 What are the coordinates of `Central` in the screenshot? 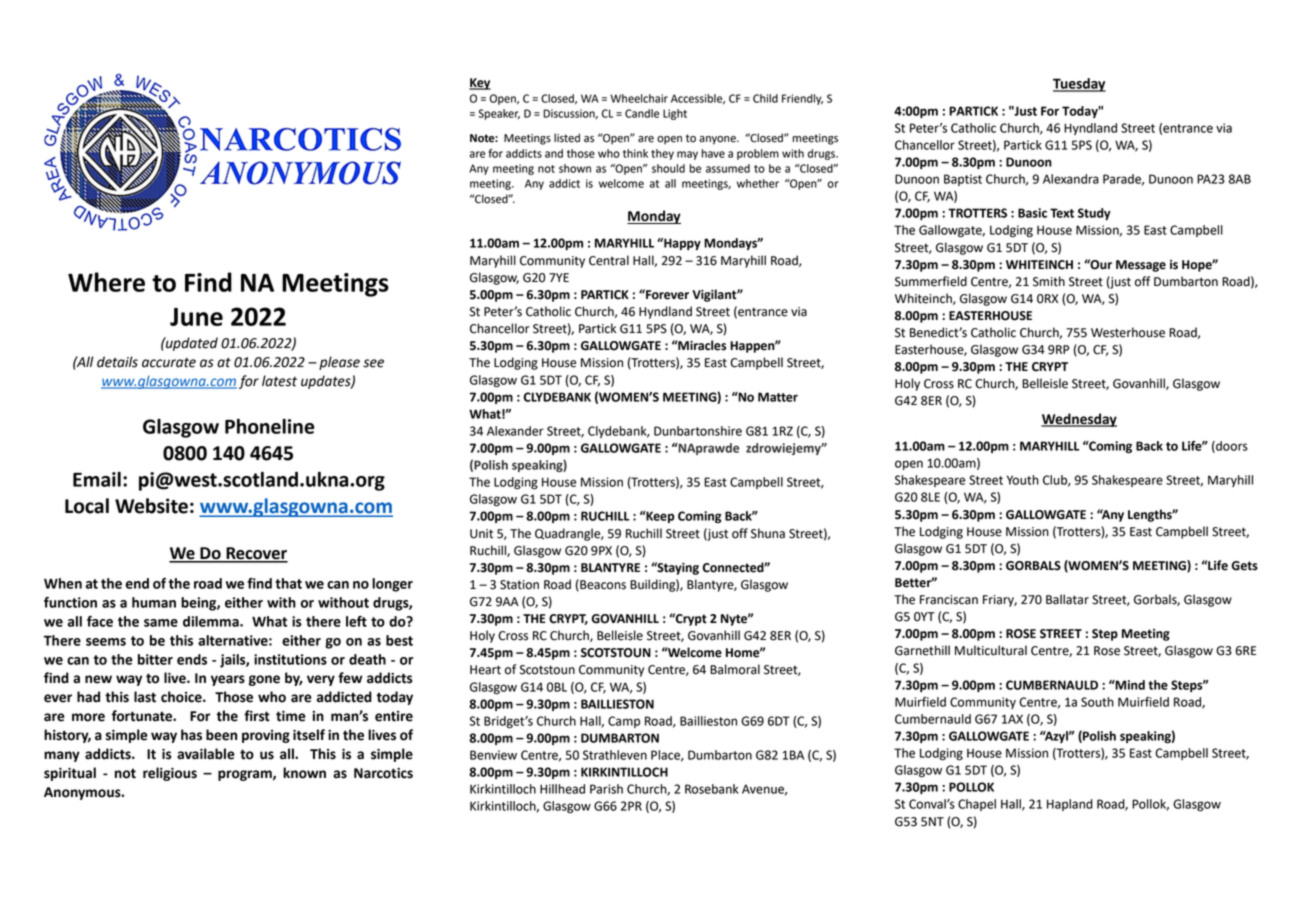 It's located at (609, 260).
